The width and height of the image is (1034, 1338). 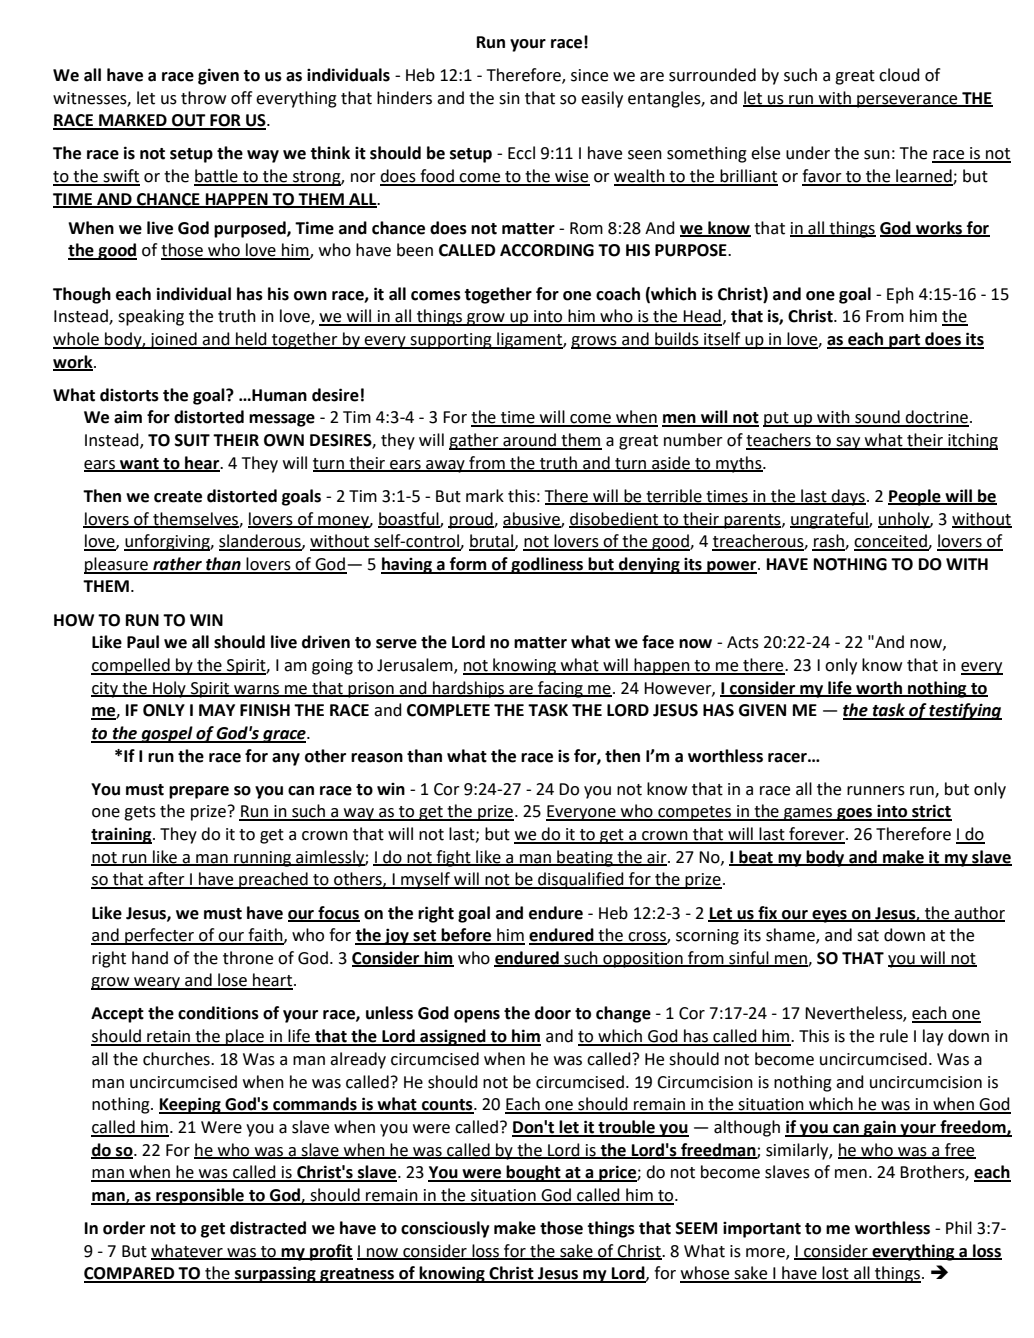 I want to click on testifying, so click(x=965, y=711).
